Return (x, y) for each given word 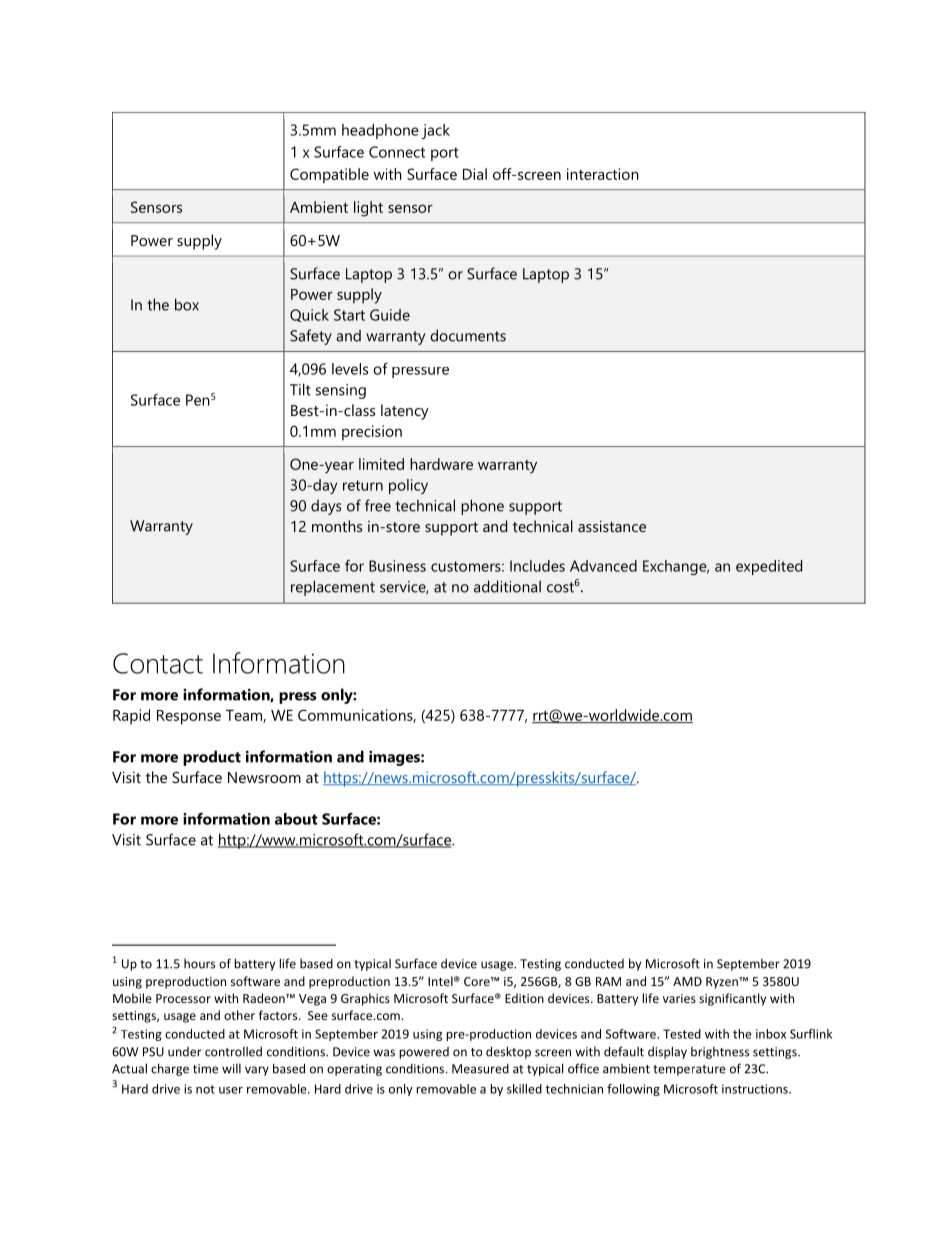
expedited (769, 567)
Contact (158, 663)
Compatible (329, 175)
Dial (475, 174)
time (205, 1069)
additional (507, 586)
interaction (603, 174)
